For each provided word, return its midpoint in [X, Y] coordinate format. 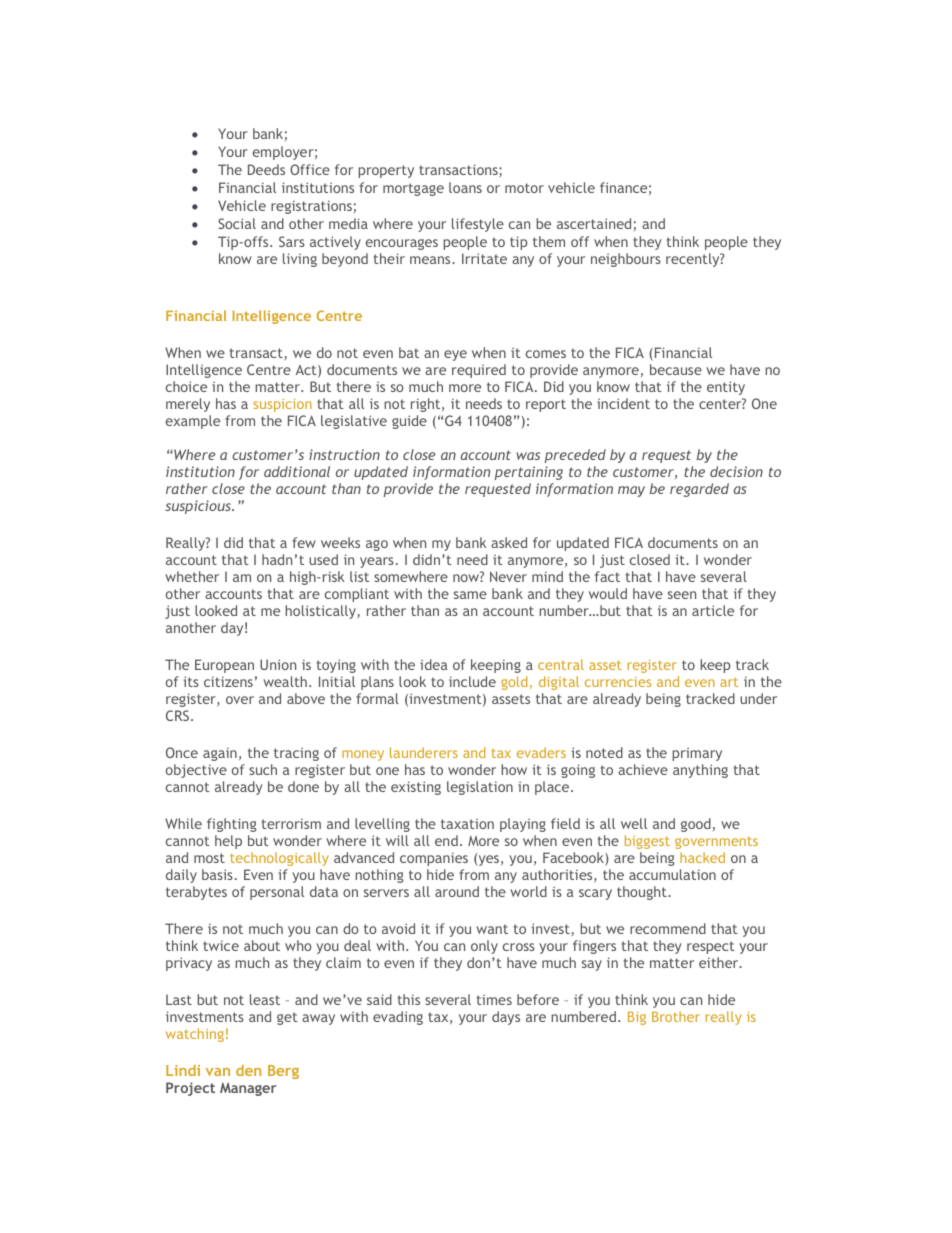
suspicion [282, 405]
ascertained [594, 223]
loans [465, 187]
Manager [248, 1089]
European [224, 666]
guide [409, 422]
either [720, 962]
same [470, 595]
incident [623, 403]
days [506, 1018]
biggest [647, 842]
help [228, 842]
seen [682, 595]
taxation [467, 824]
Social [237, 223]
